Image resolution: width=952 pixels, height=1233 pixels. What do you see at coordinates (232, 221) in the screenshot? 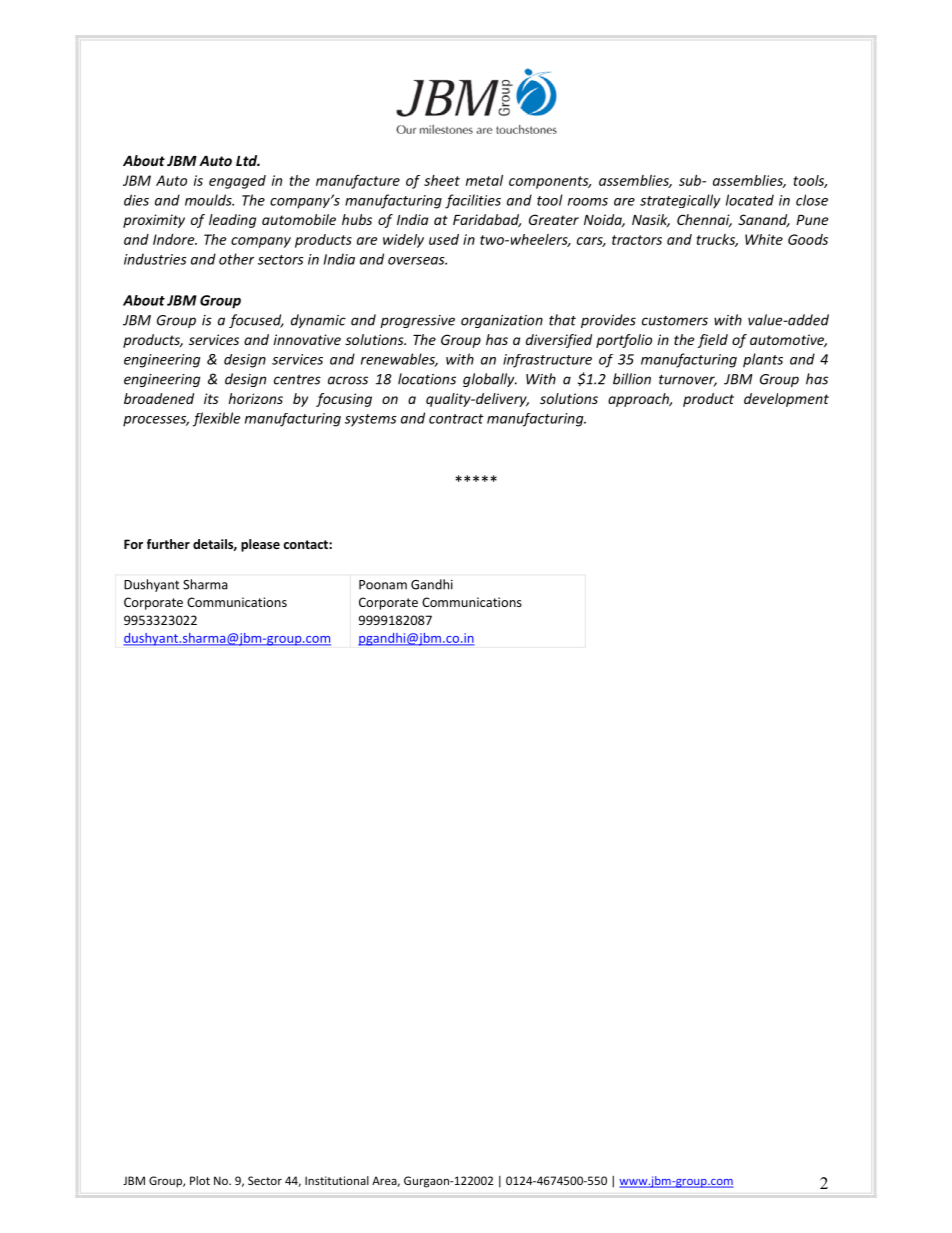
I see `leading` at bounding box center [232, 221].
